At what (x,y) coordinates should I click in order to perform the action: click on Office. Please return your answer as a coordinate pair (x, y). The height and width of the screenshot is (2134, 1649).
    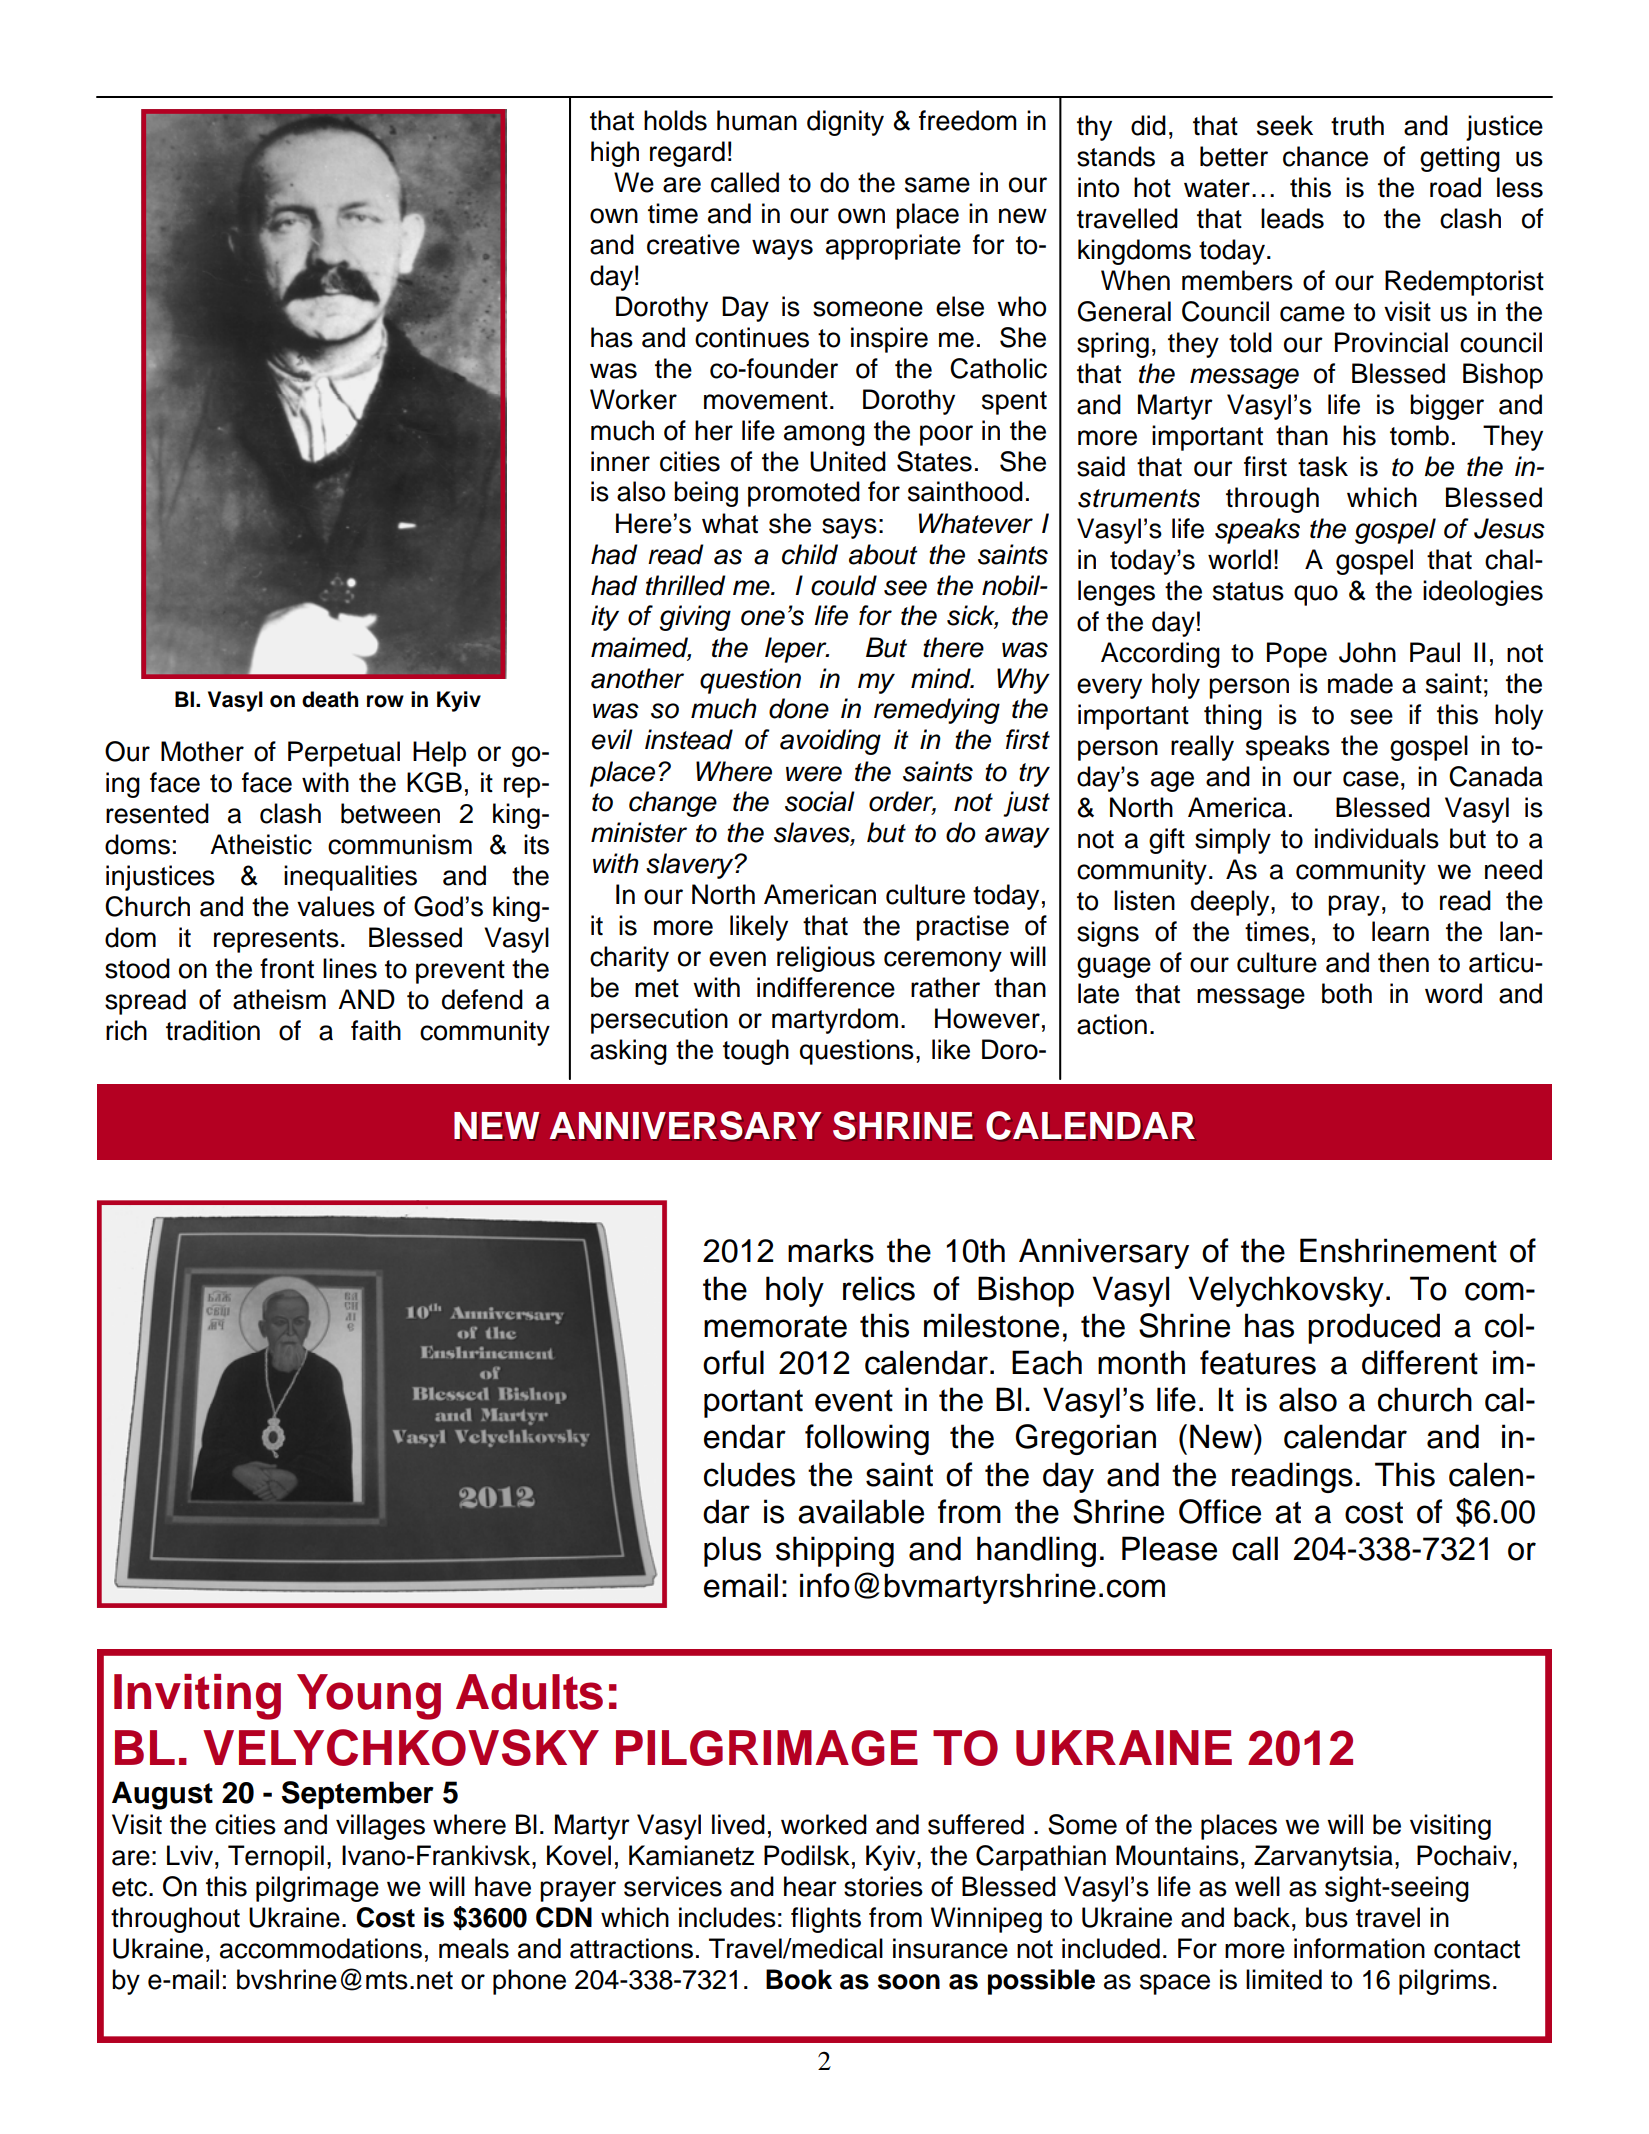
    Looking at the image, I should click on (1220, 1511).
